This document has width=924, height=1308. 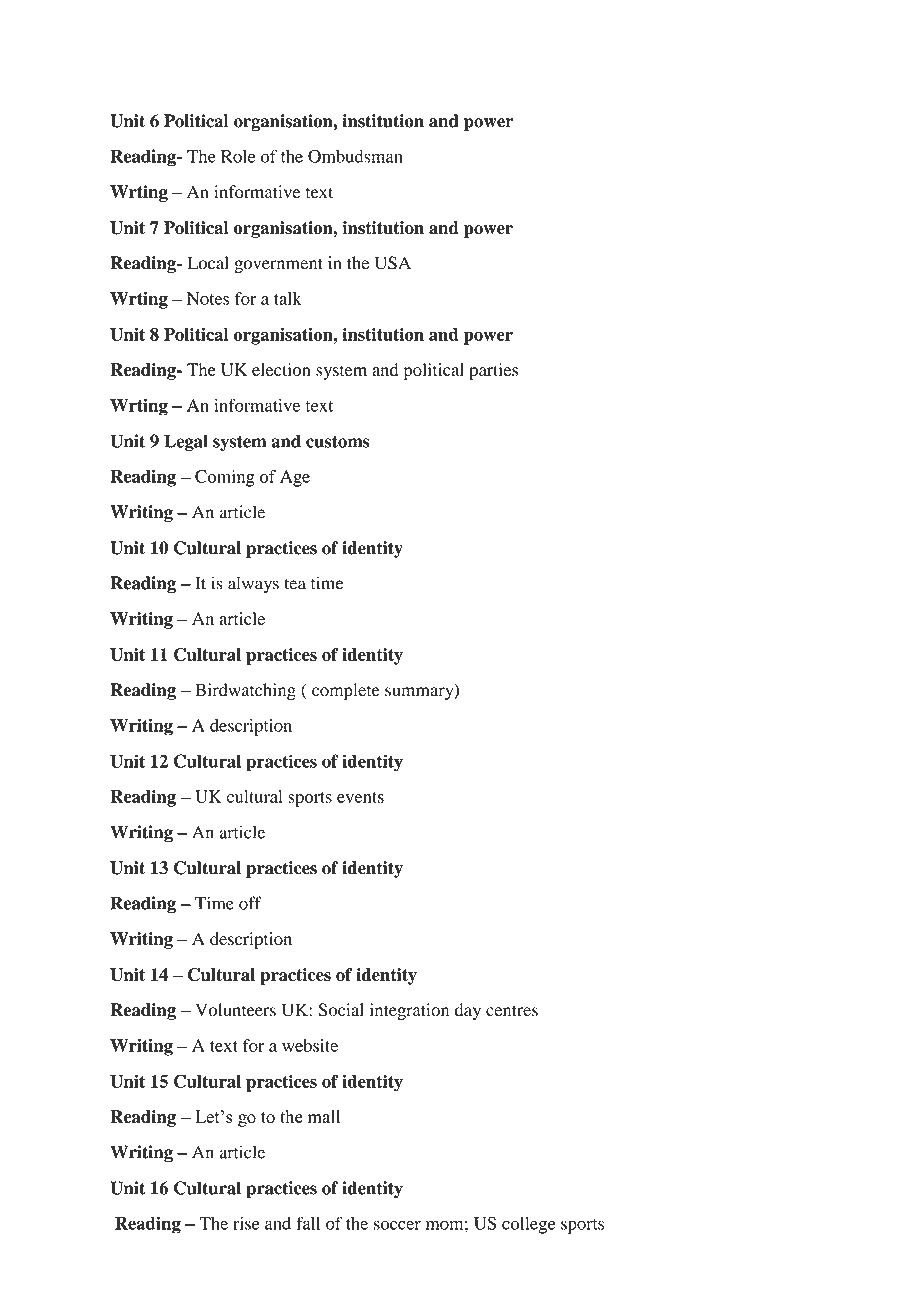 What do you see at coordinates (246, 1223) in the document?
I see `rise` at bounding box center [246, 1223].
